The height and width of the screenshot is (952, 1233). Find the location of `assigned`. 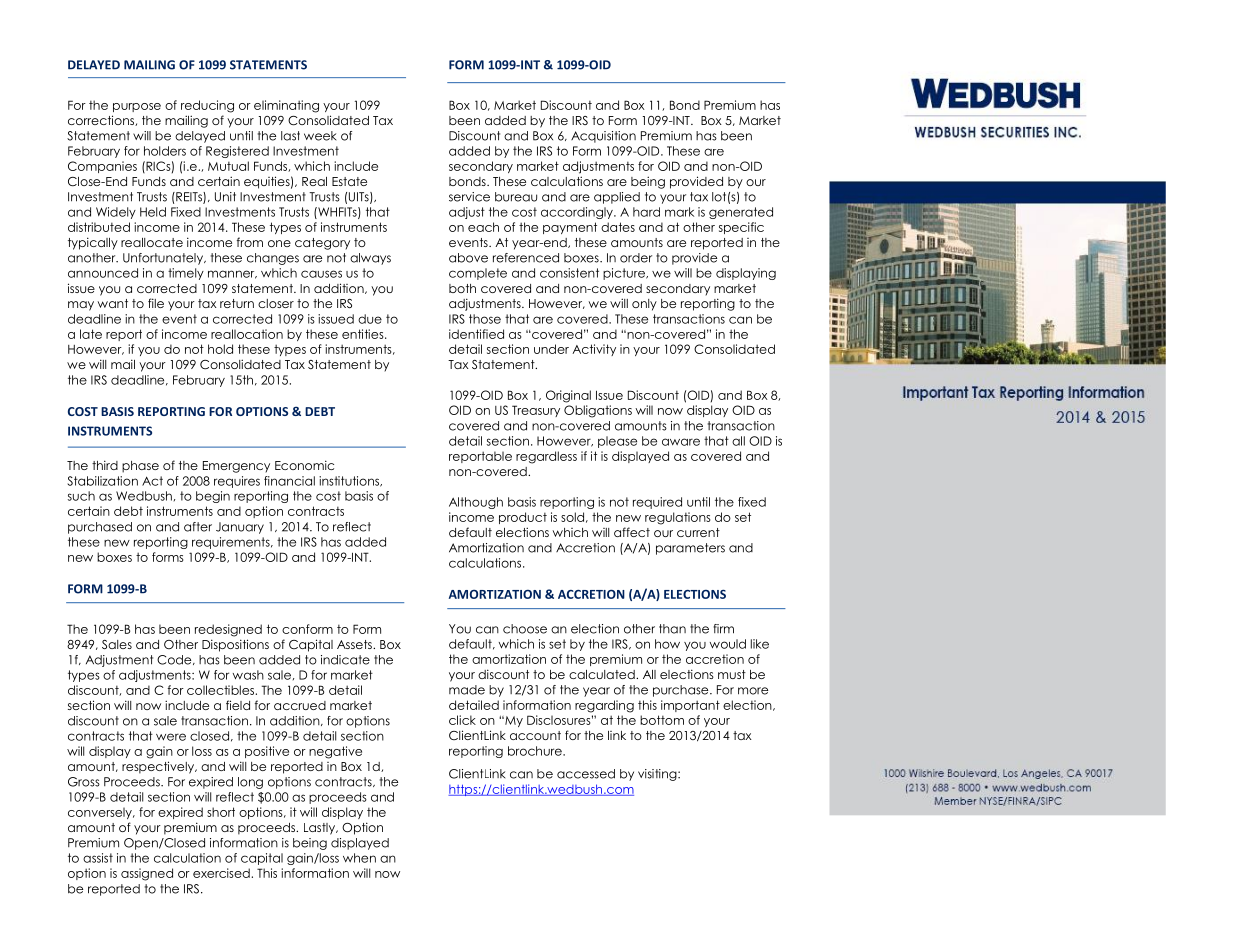

assigned is located at coordinates (147, 874).
